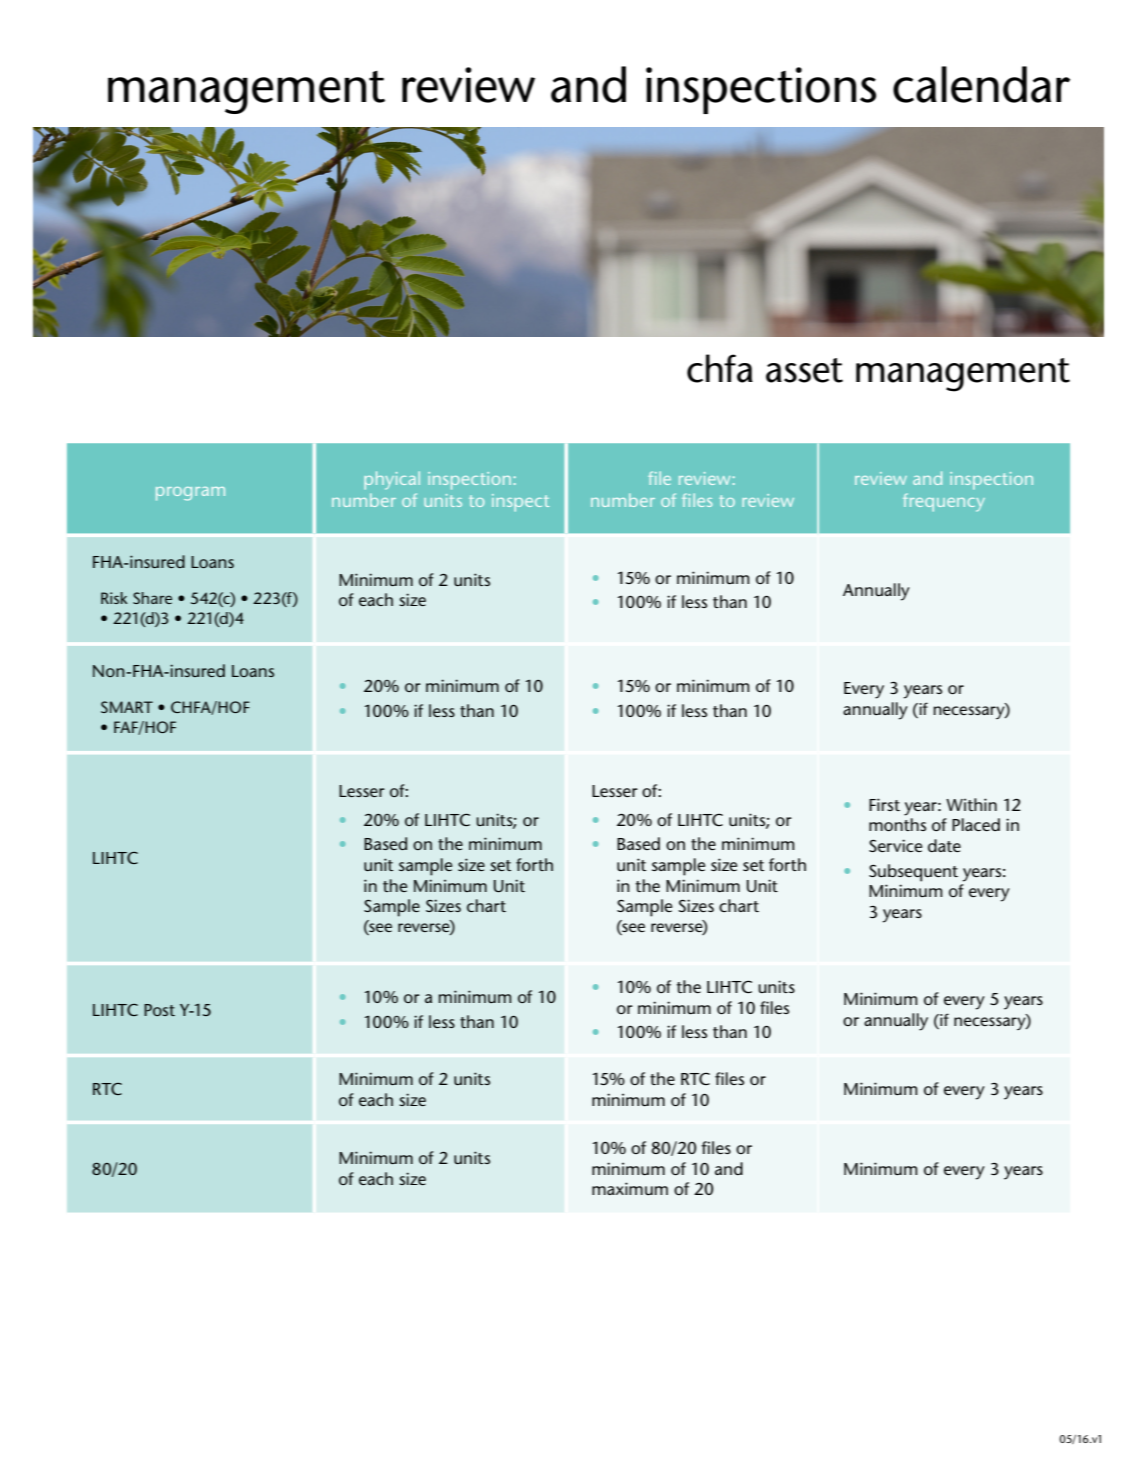 The image size is (1137, 1472). I want to click on program, so click(190, 494).
